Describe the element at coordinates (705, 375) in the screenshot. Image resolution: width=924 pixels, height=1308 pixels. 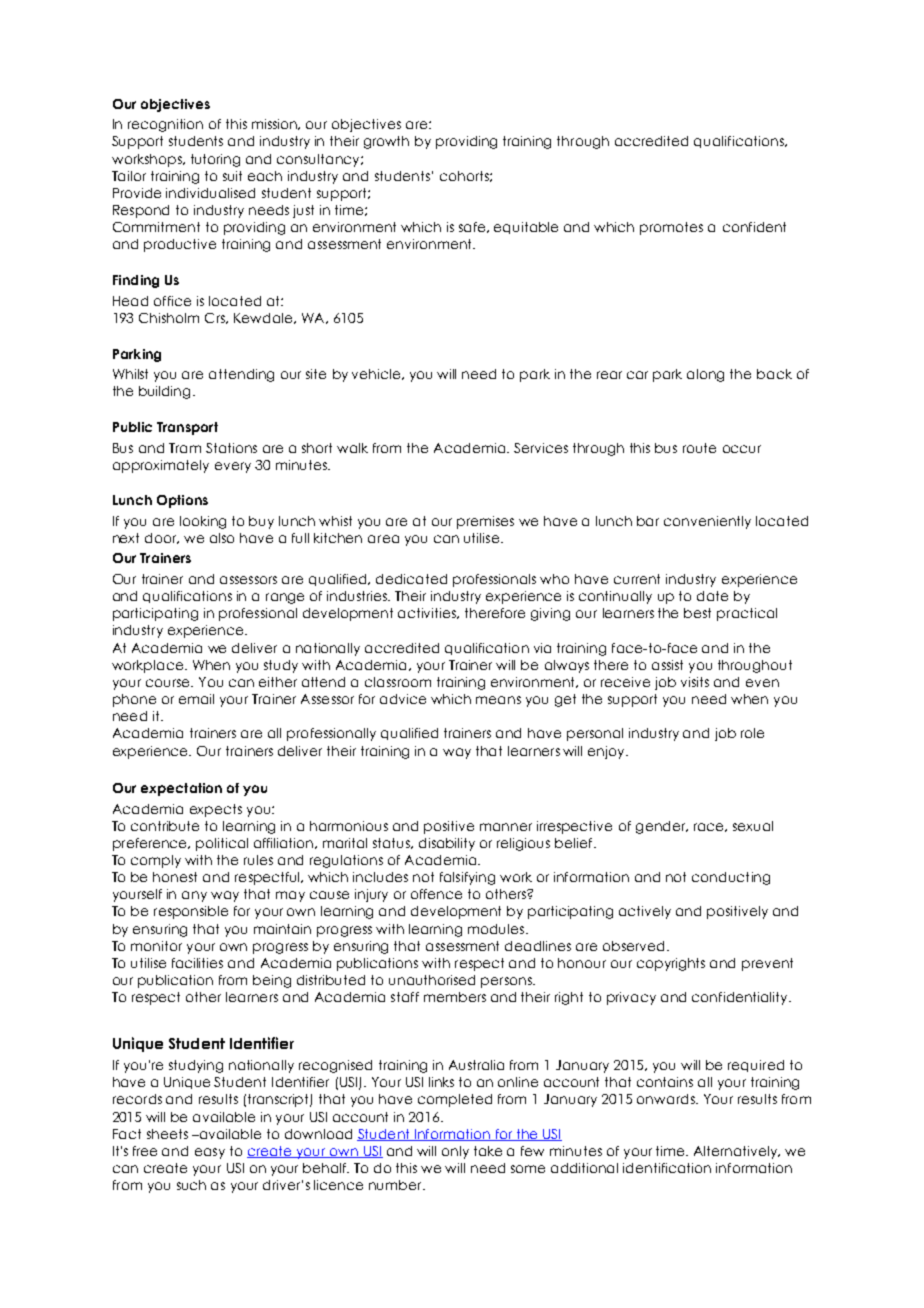
I see `along` at that location.
